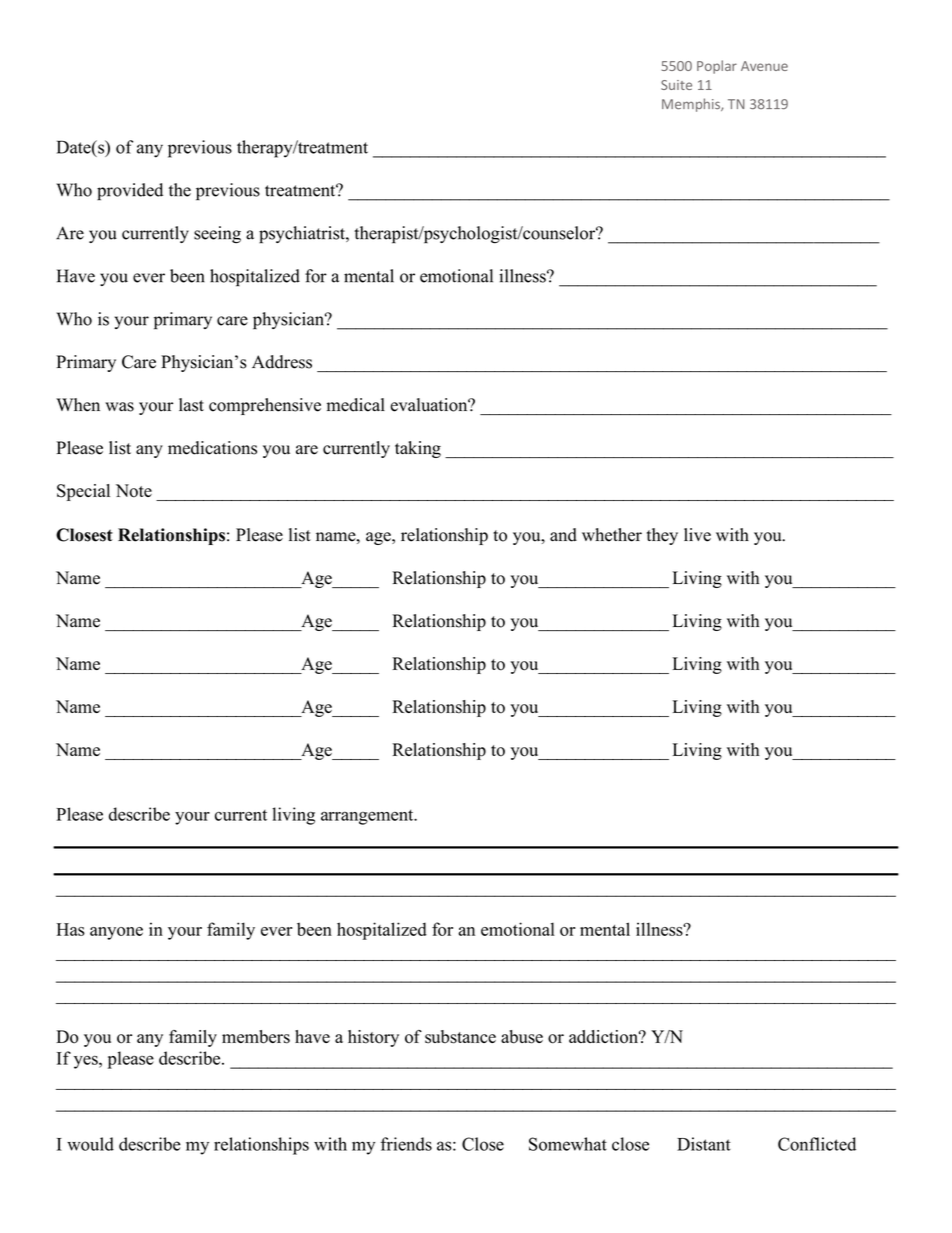 This page has width=952, height=1233. I want to click on provided, so click(130, 192).
